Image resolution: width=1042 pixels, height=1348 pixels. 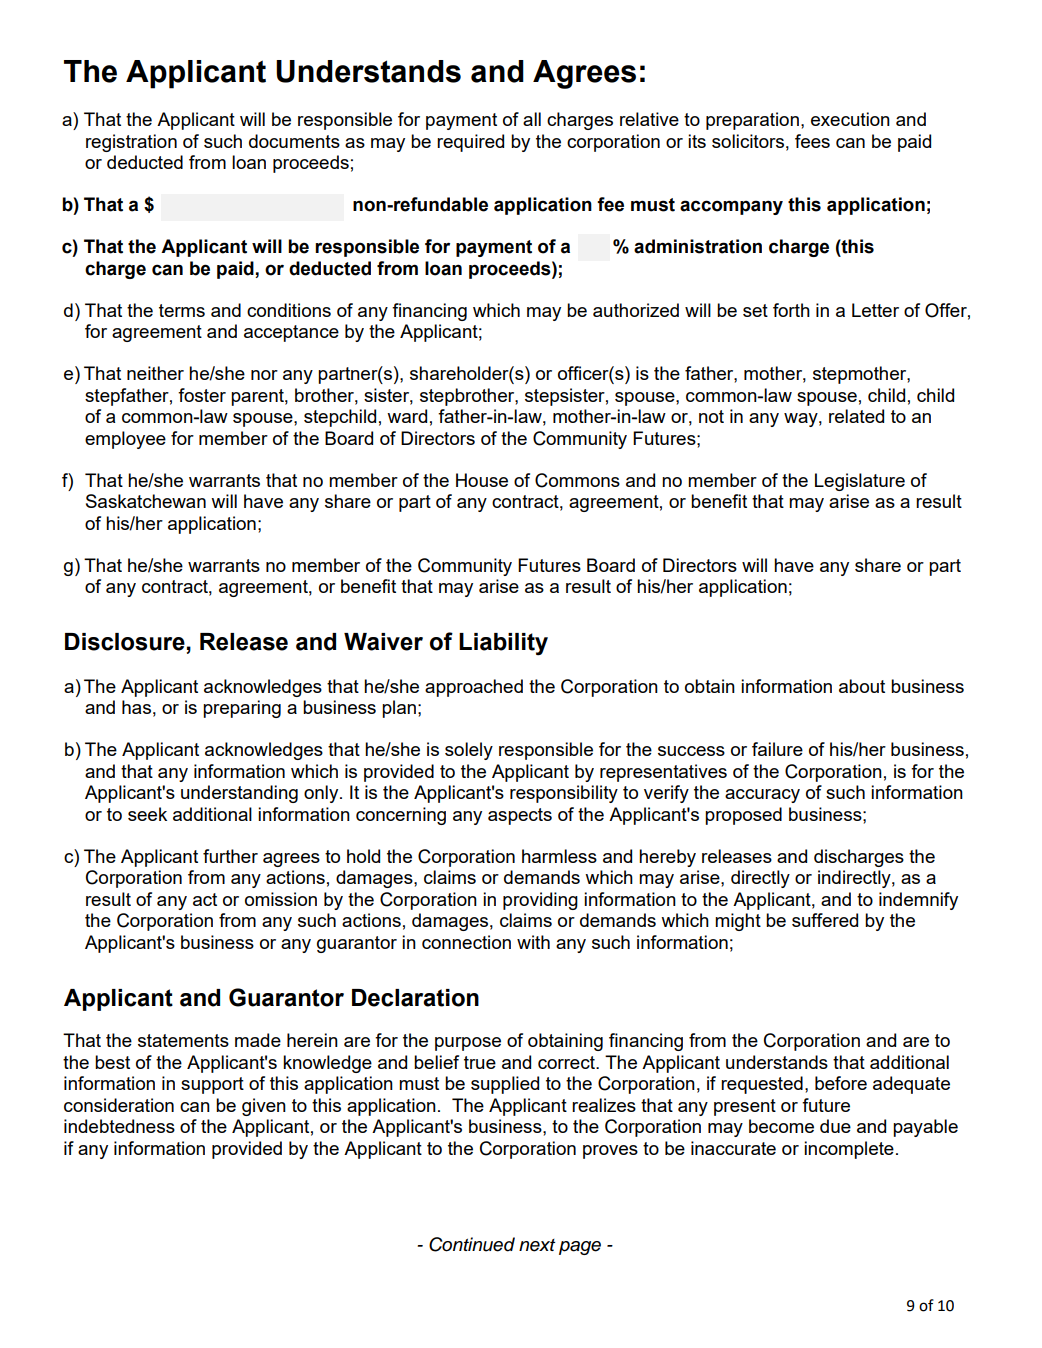 What do you see at coordinates (559, 856) in the image?
I see `harmless` at bounding box center [559, 856].
